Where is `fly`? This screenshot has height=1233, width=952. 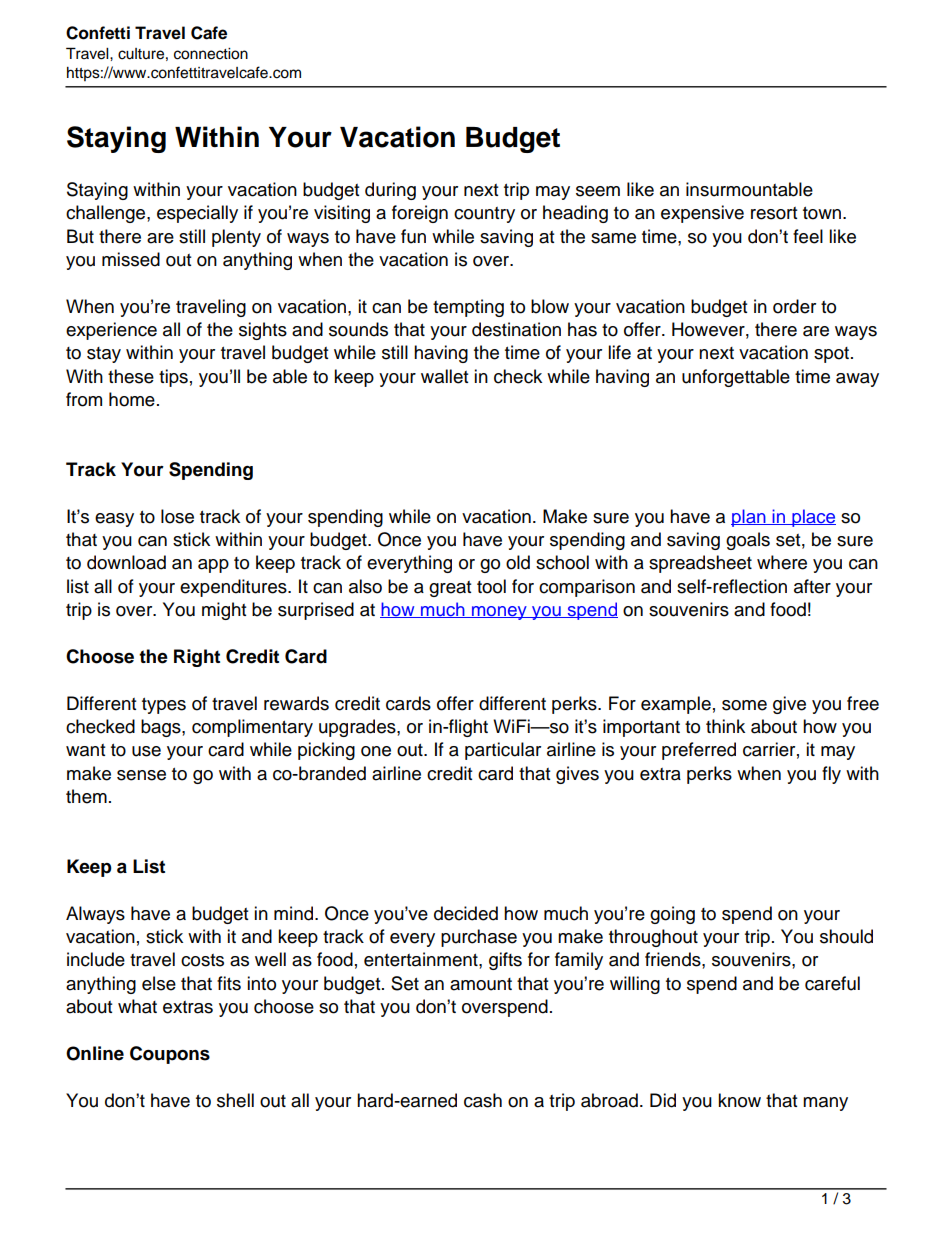 fly is located at coordinates (831, 775).
